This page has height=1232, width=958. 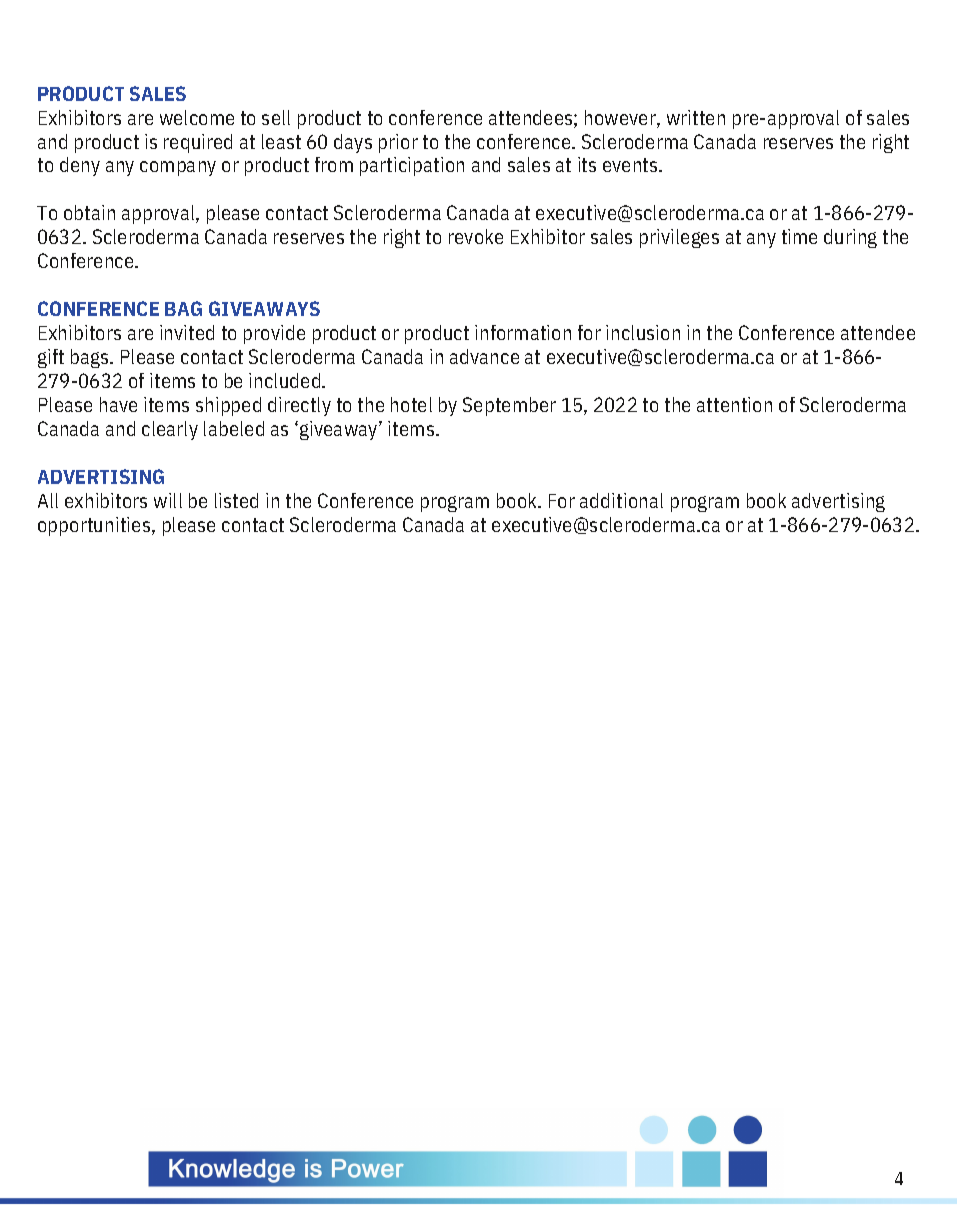 What do you see at coordinates (734, 404) in the page?
I see `attention` at bounding box center [734, 404].
